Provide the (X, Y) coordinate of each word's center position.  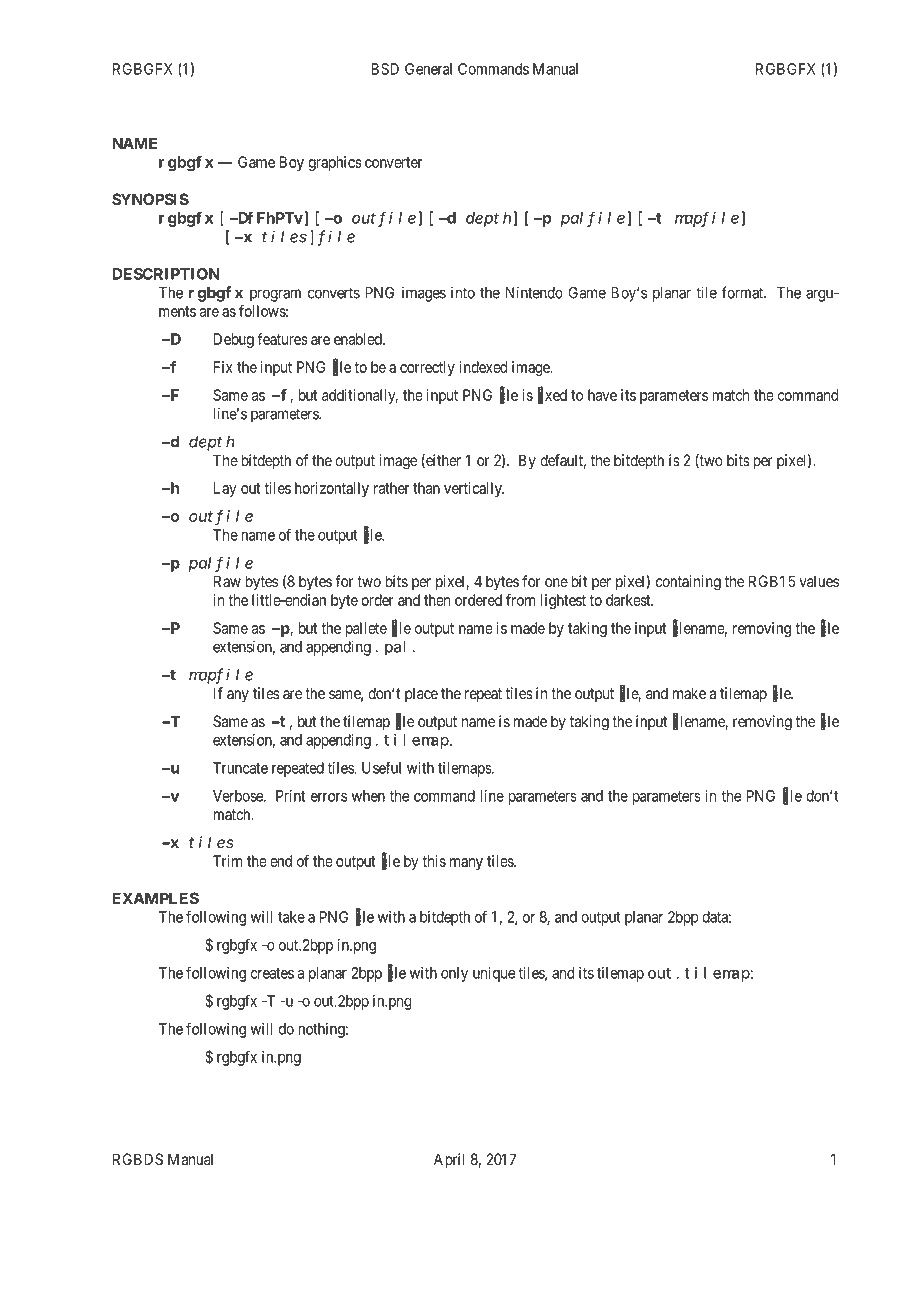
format (744, 292)
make (689, 693)
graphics (335, 163)
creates (272, 973)
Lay (225, 489)
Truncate (240, 768)
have (602, 395)
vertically (474, 489)
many (466, 864)
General (428, 69)
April (449, 1160)
